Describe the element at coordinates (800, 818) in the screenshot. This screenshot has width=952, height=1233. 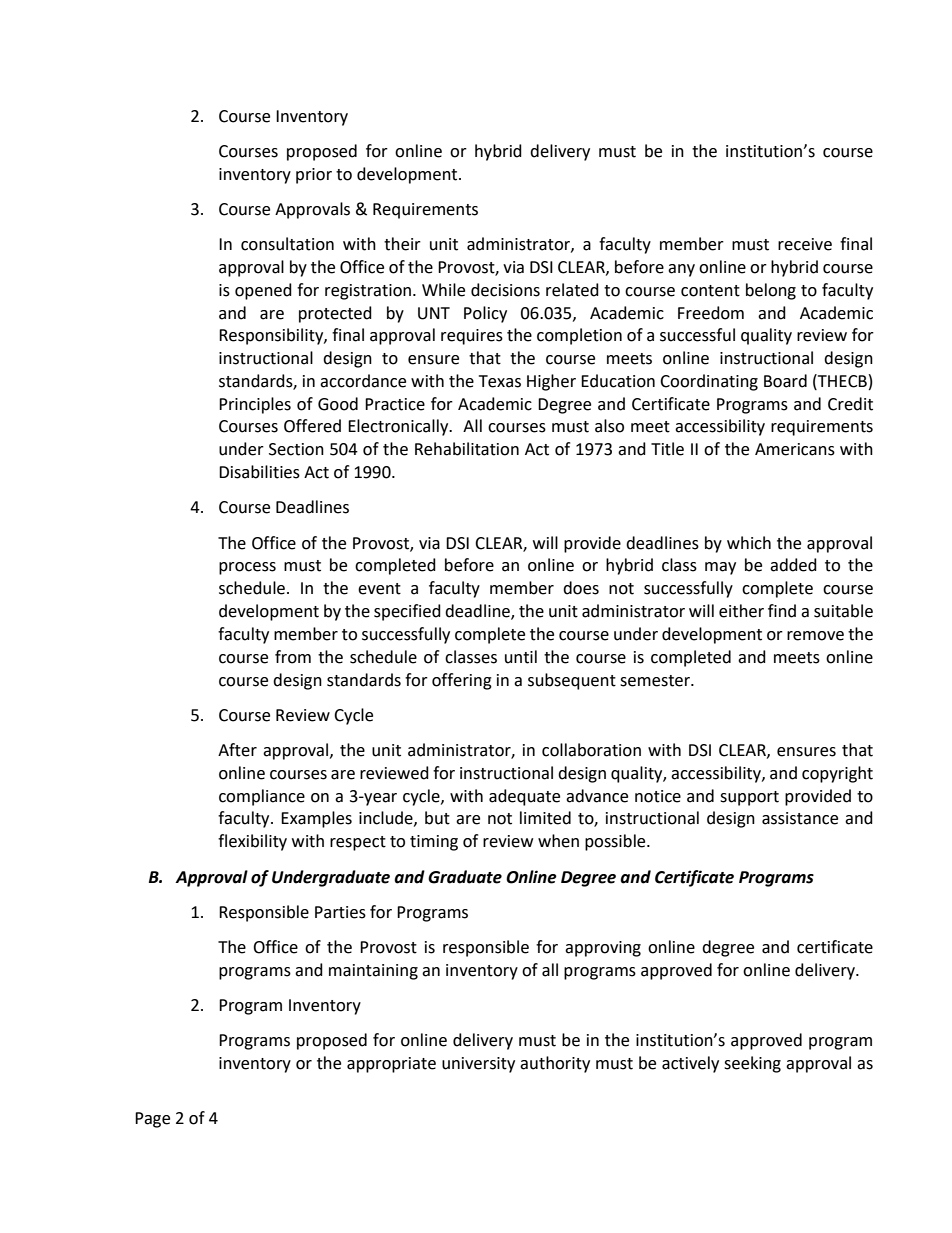
I see `assistance` at that location.
